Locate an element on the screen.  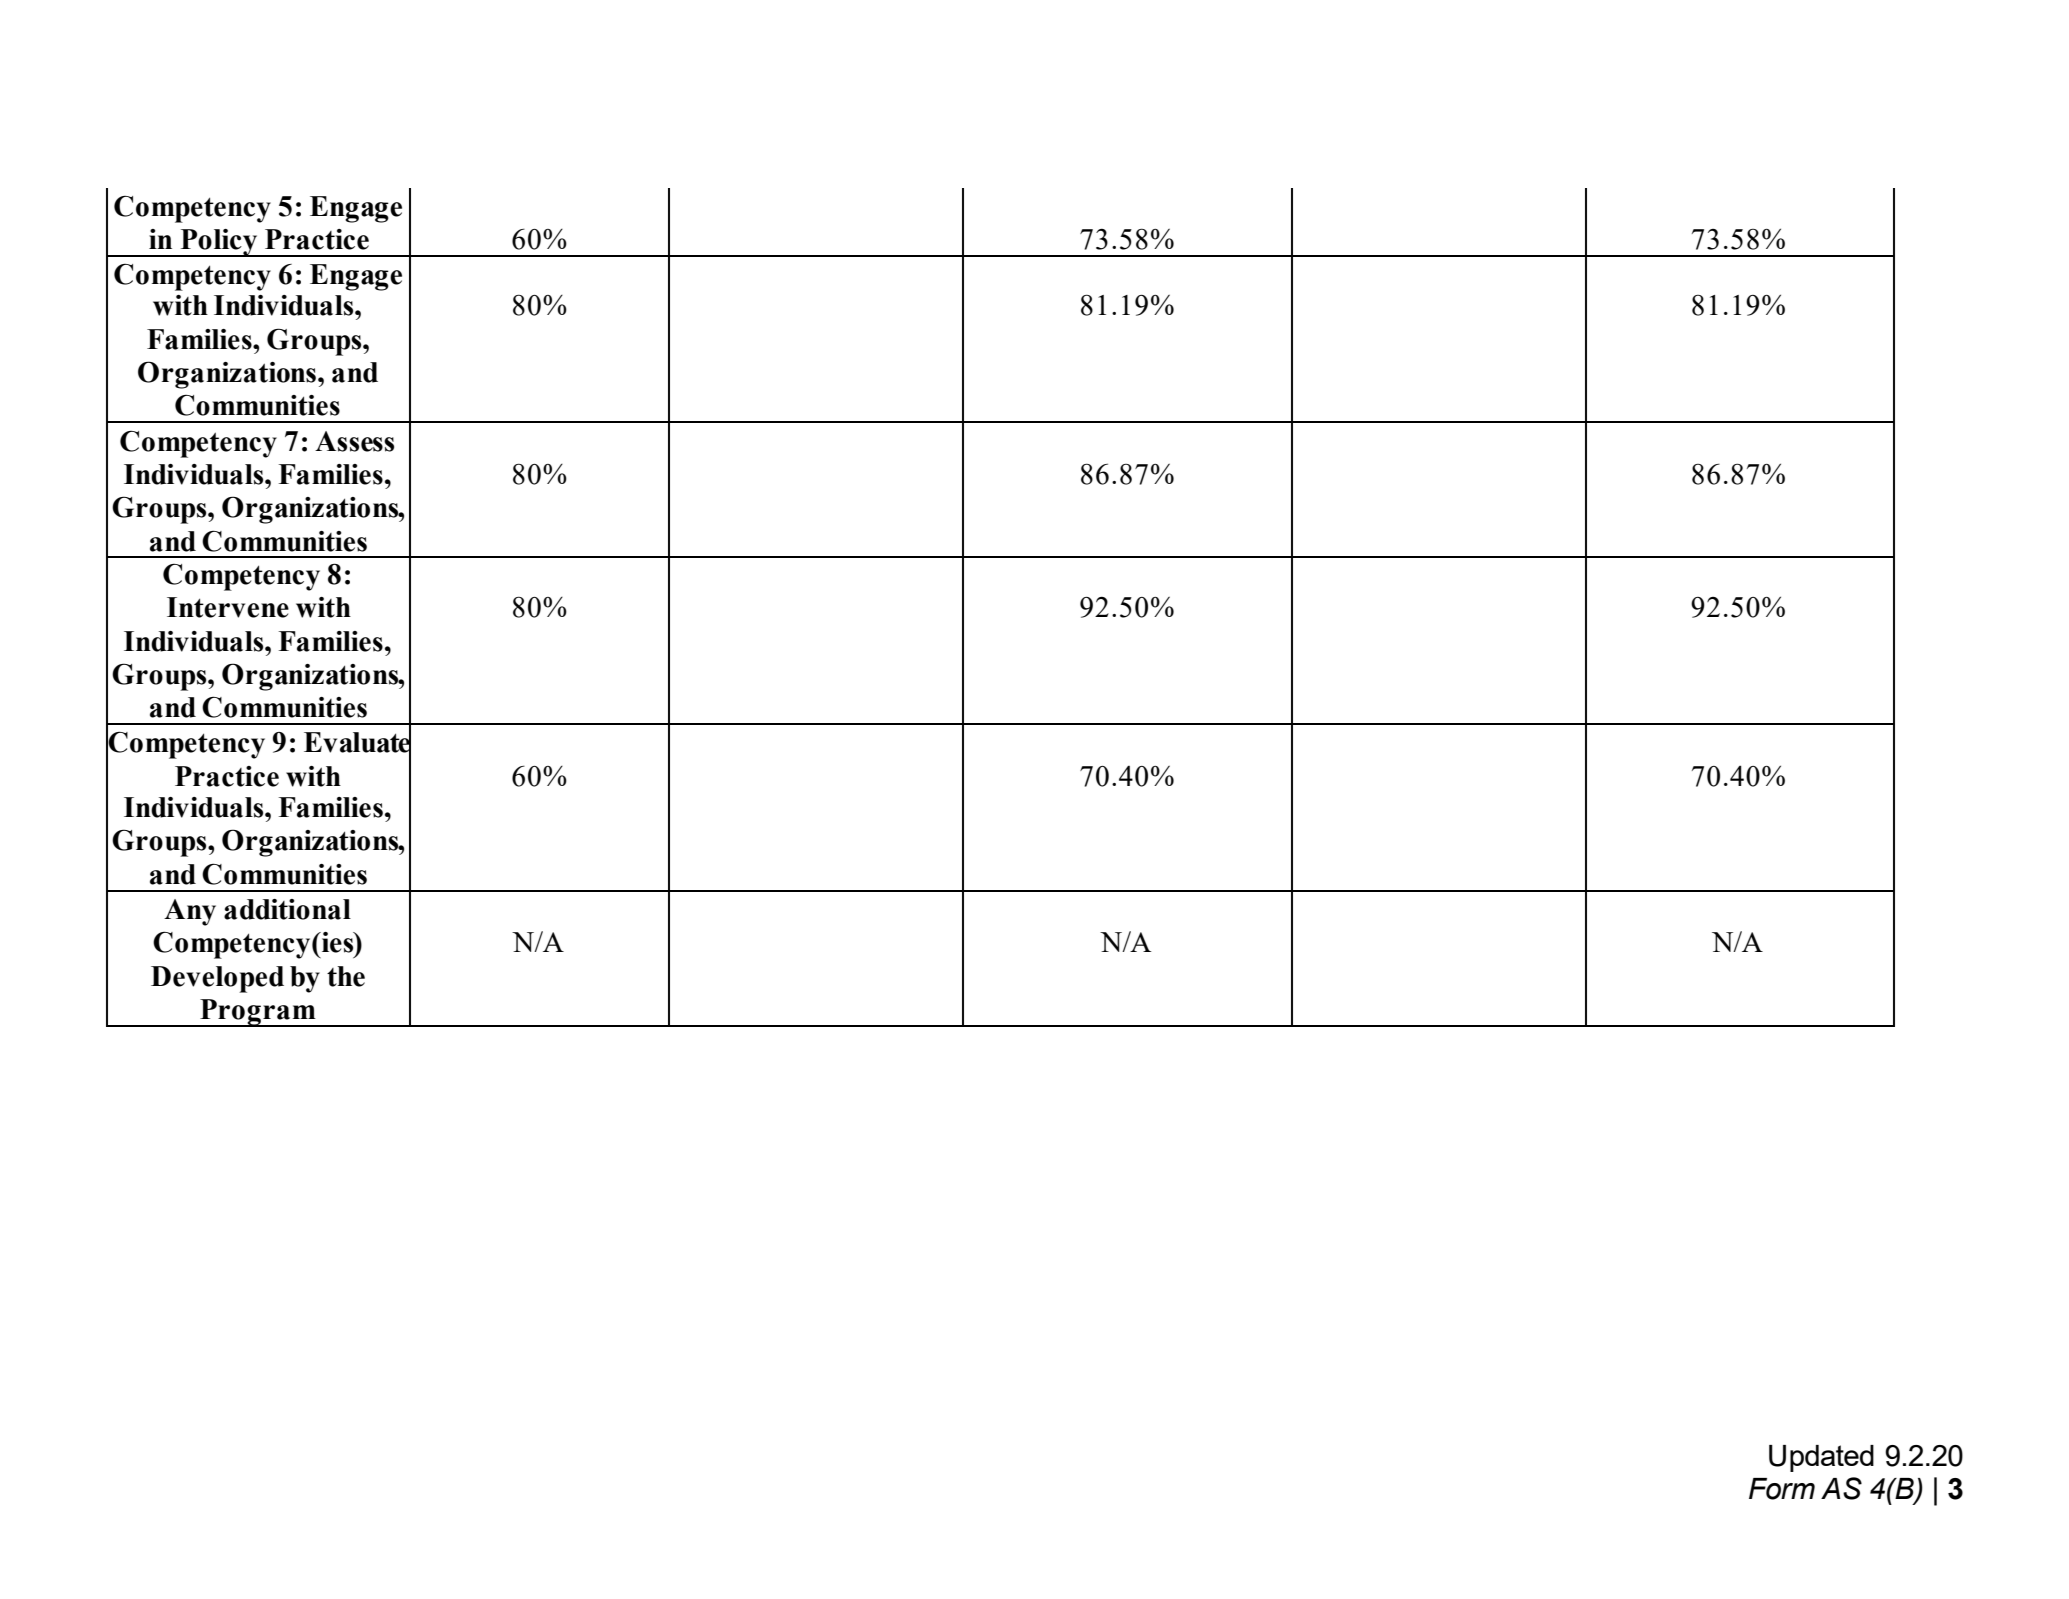
additional is located at coordinates (287, 909).
